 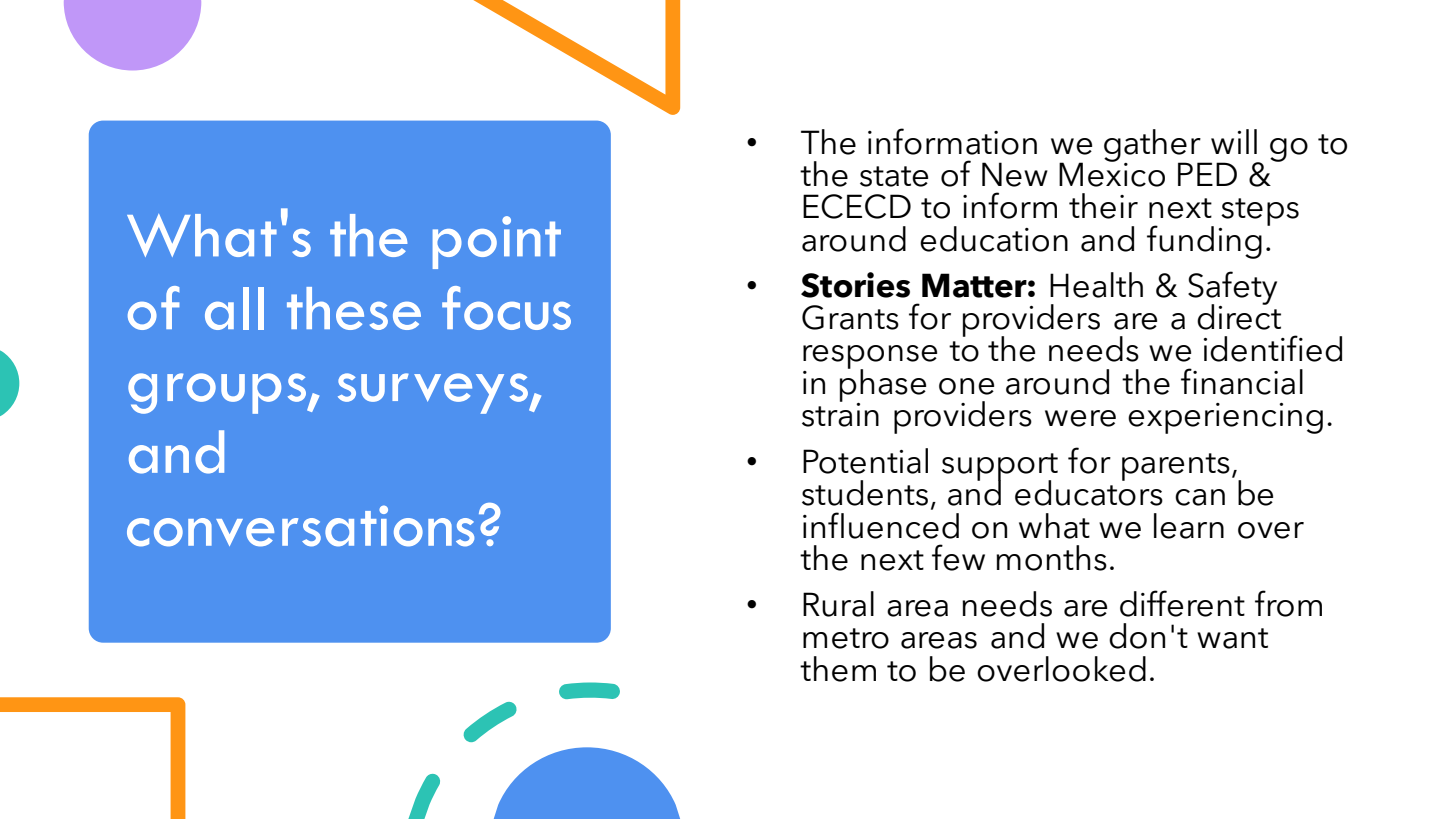 What do you see at coordinates (1096, 285) in the screenshot?
I see `Health` at bounding box center [1096, 285].
